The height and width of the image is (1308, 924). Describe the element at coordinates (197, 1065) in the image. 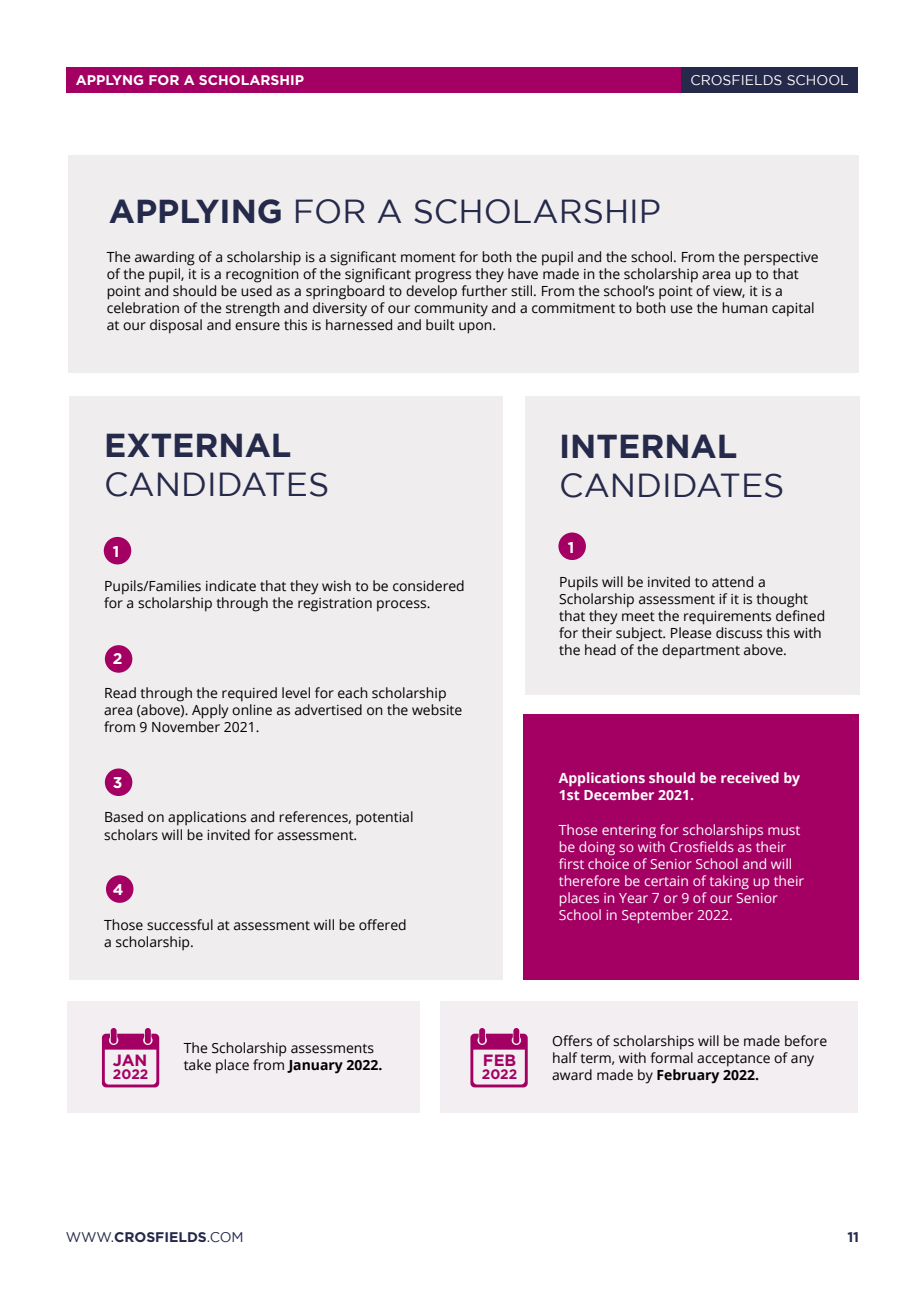

I see `take` at that location.
